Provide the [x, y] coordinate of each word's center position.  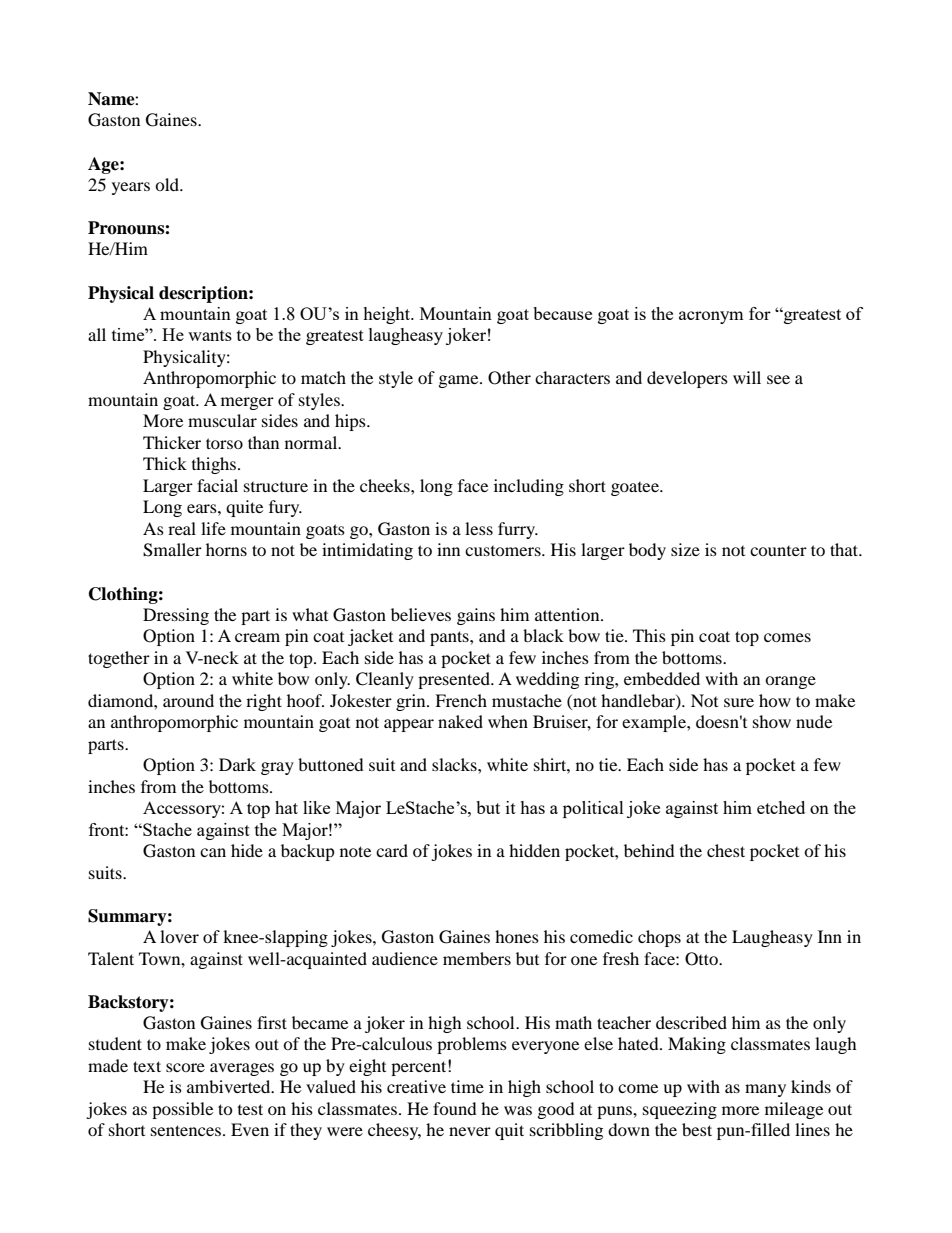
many [765, 1090]
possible [182, 1110]
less [479, 528]
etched [781, 807]
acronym [711, 317]
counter [778, 551]
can [213, 852]
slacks [455, 764]
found [455, 1108]
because [562, 313]
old [168, 184]
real [182, 528]
